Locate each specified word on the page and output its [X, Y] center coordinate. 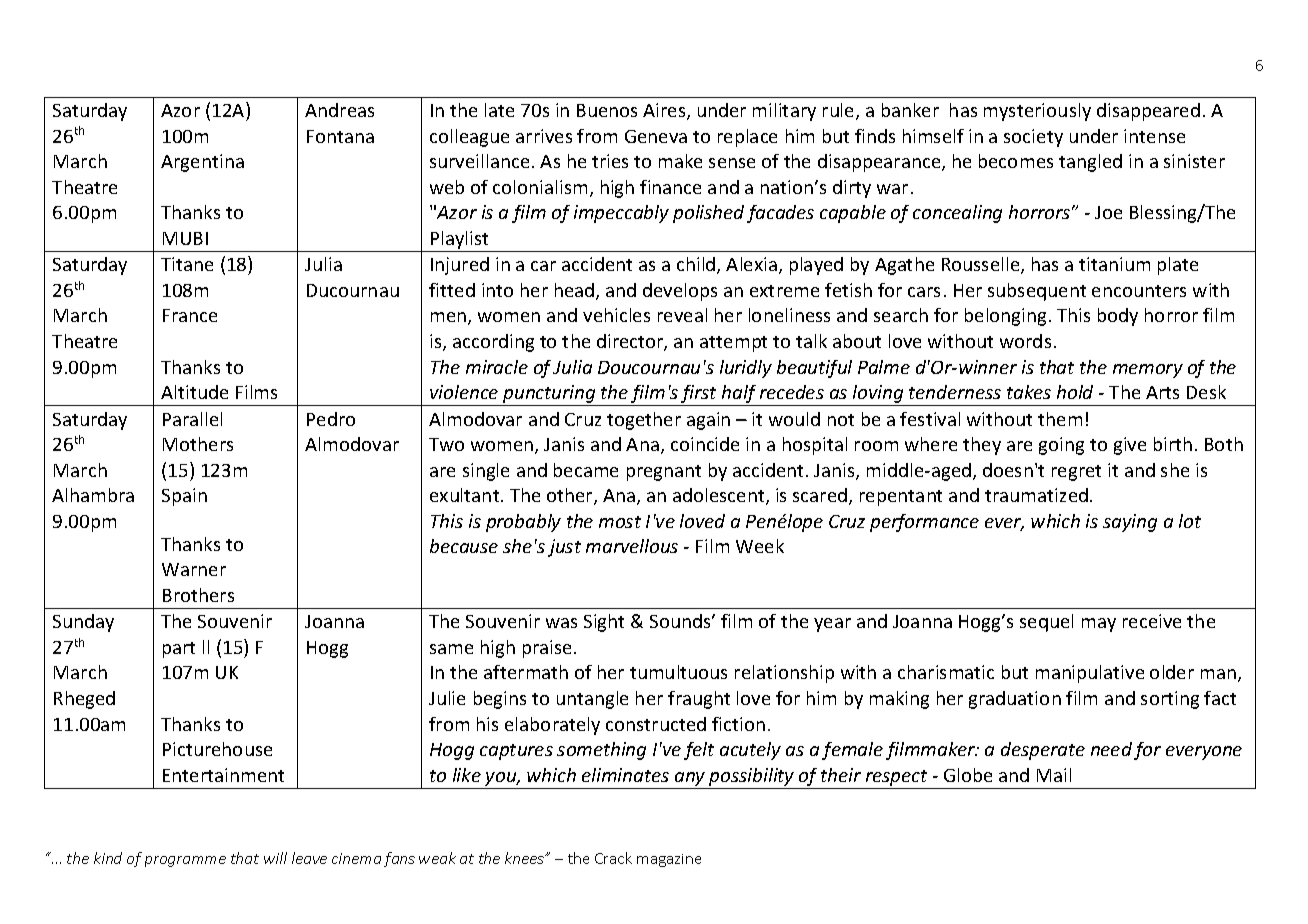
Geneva [656, 136]
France [190, 315]
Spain [184, 497]
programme [185, 861]
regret [1076, 473]
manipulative [1090, 674]
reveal [682, 315]
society [1033, 138]
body [1118, 317]
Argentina [202, 163]
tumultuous [678, 672]
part [179, 650]
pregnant [664, 473]
